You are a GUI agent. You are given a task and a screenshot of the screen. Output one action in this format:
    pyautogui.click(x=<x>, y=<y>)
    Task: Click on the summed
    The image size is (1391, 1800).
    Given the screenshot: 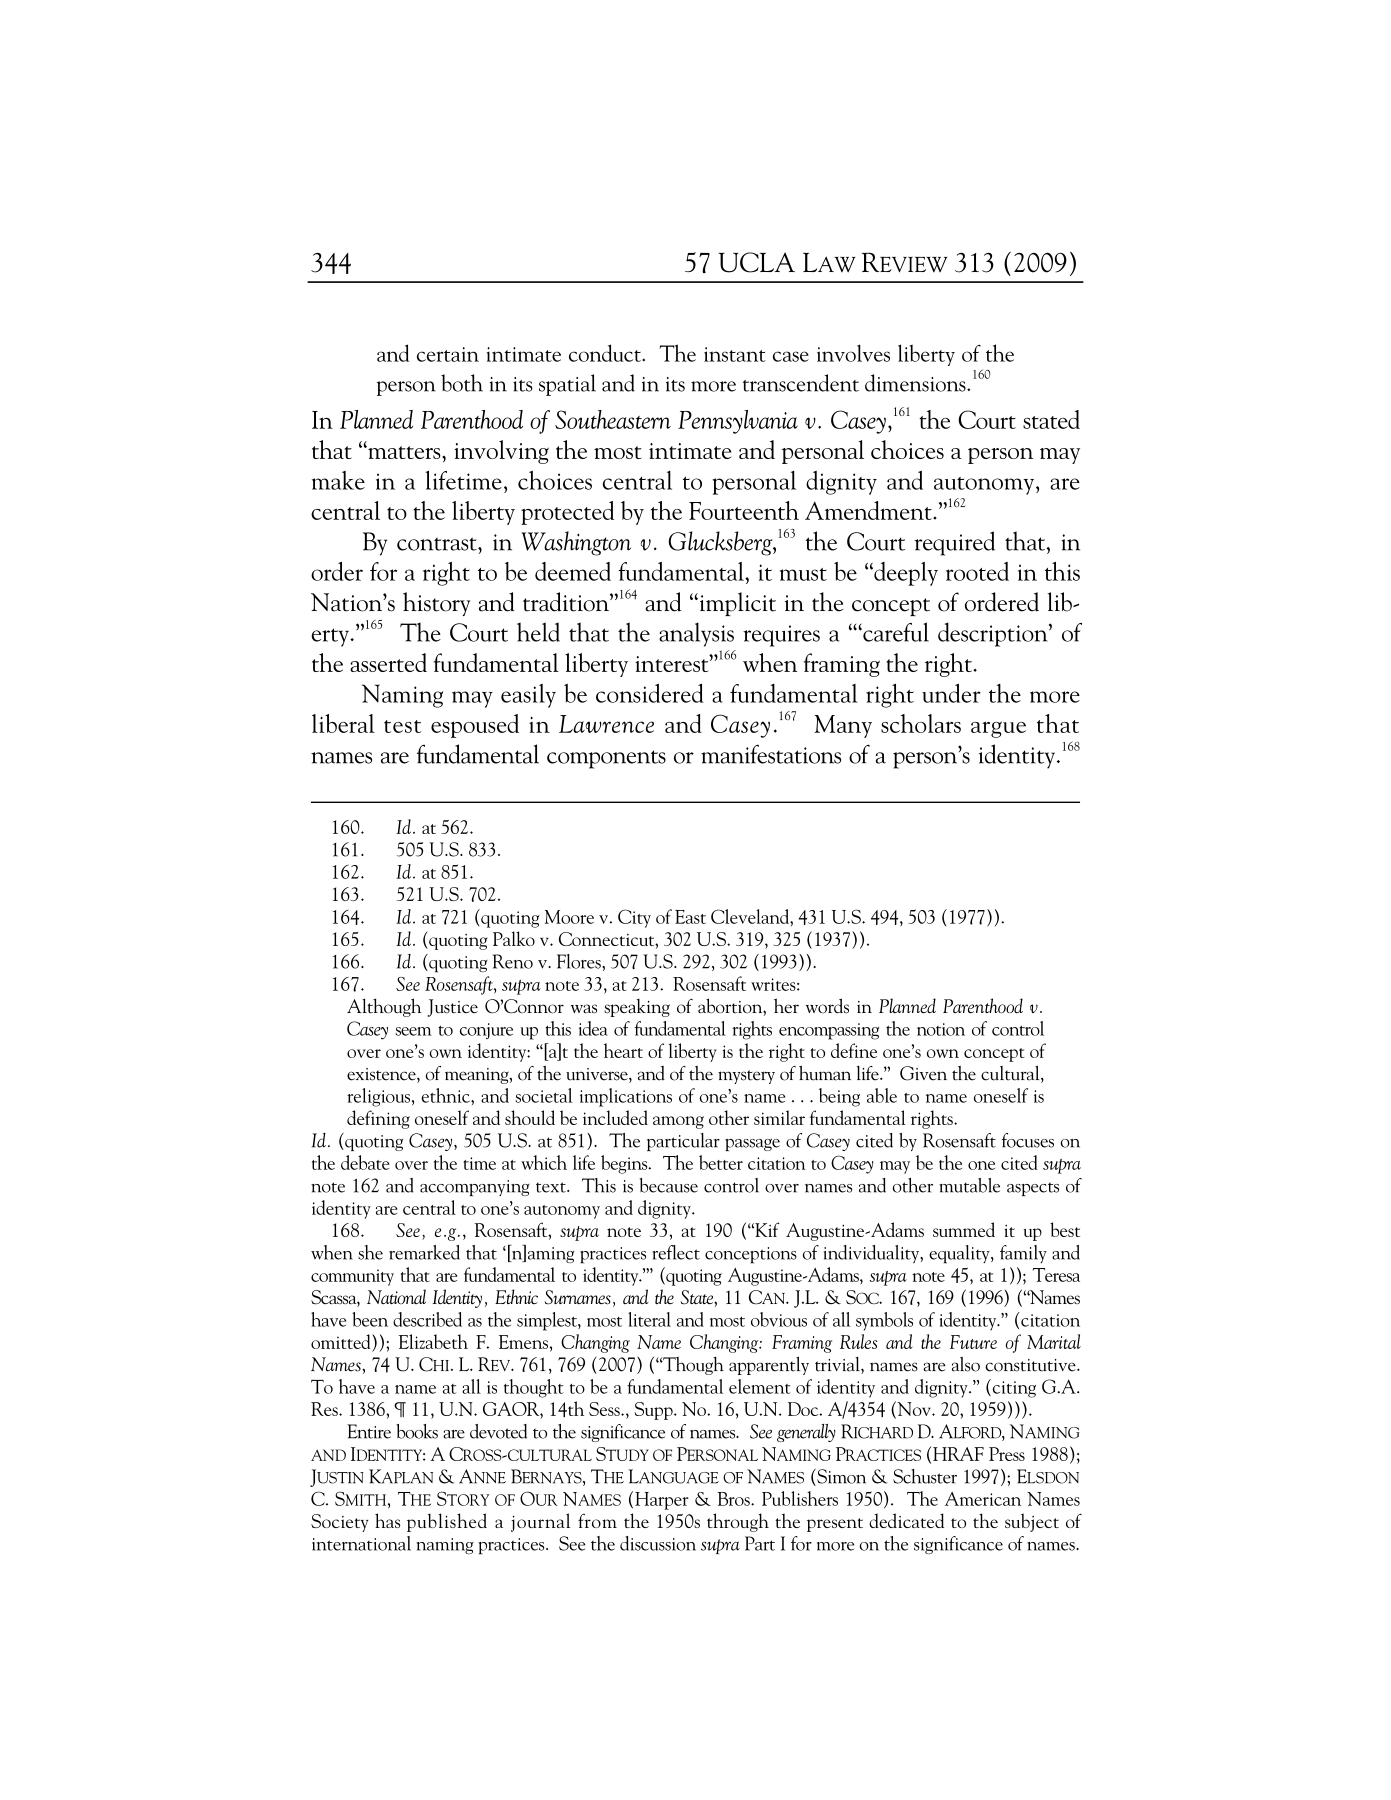 What is the action you would take?
    pyautogui.click(x=964, y=1229)
